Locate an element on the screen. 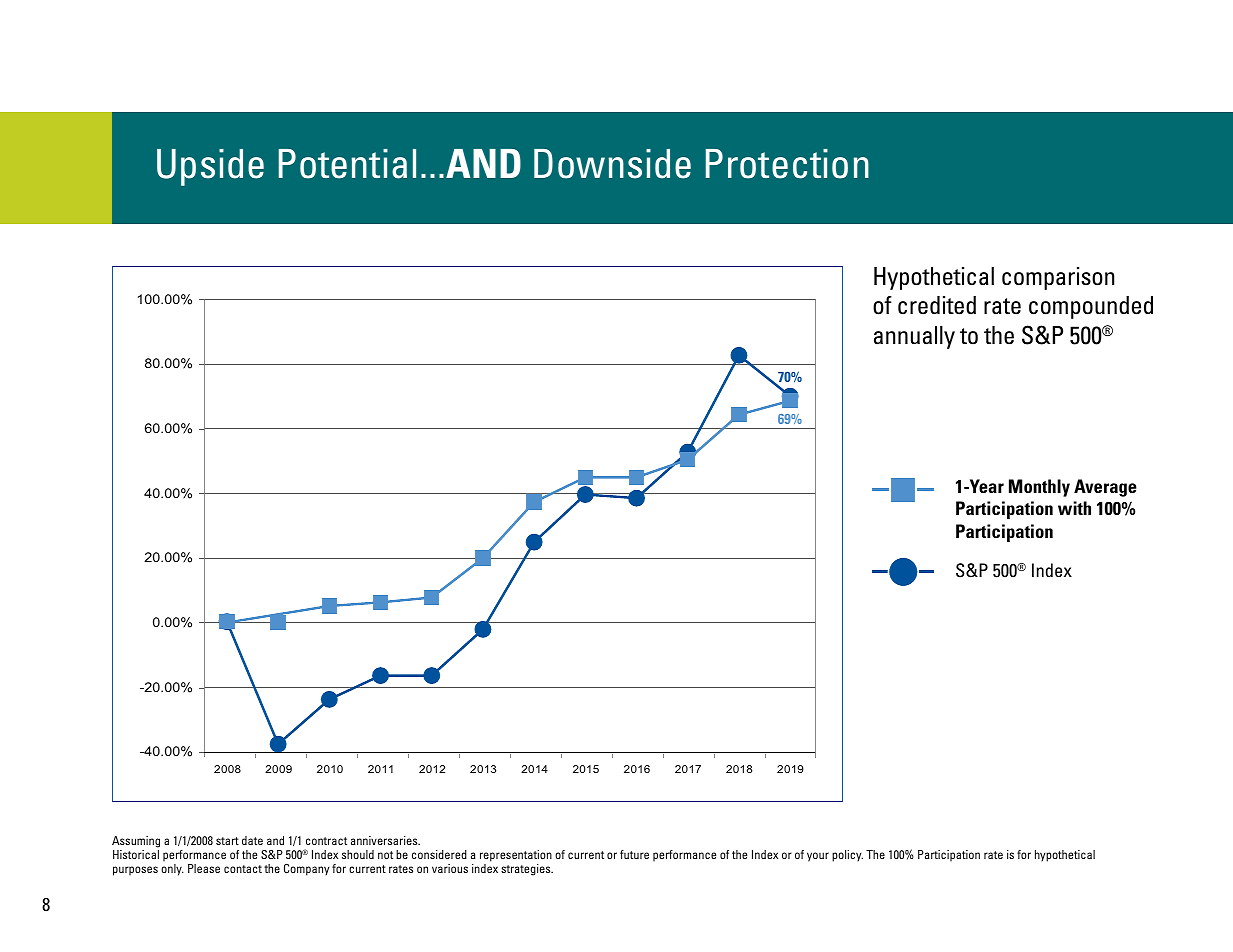 The height and width of the screenshot is (952, 1233). future is located at coordinates (634, 854).
